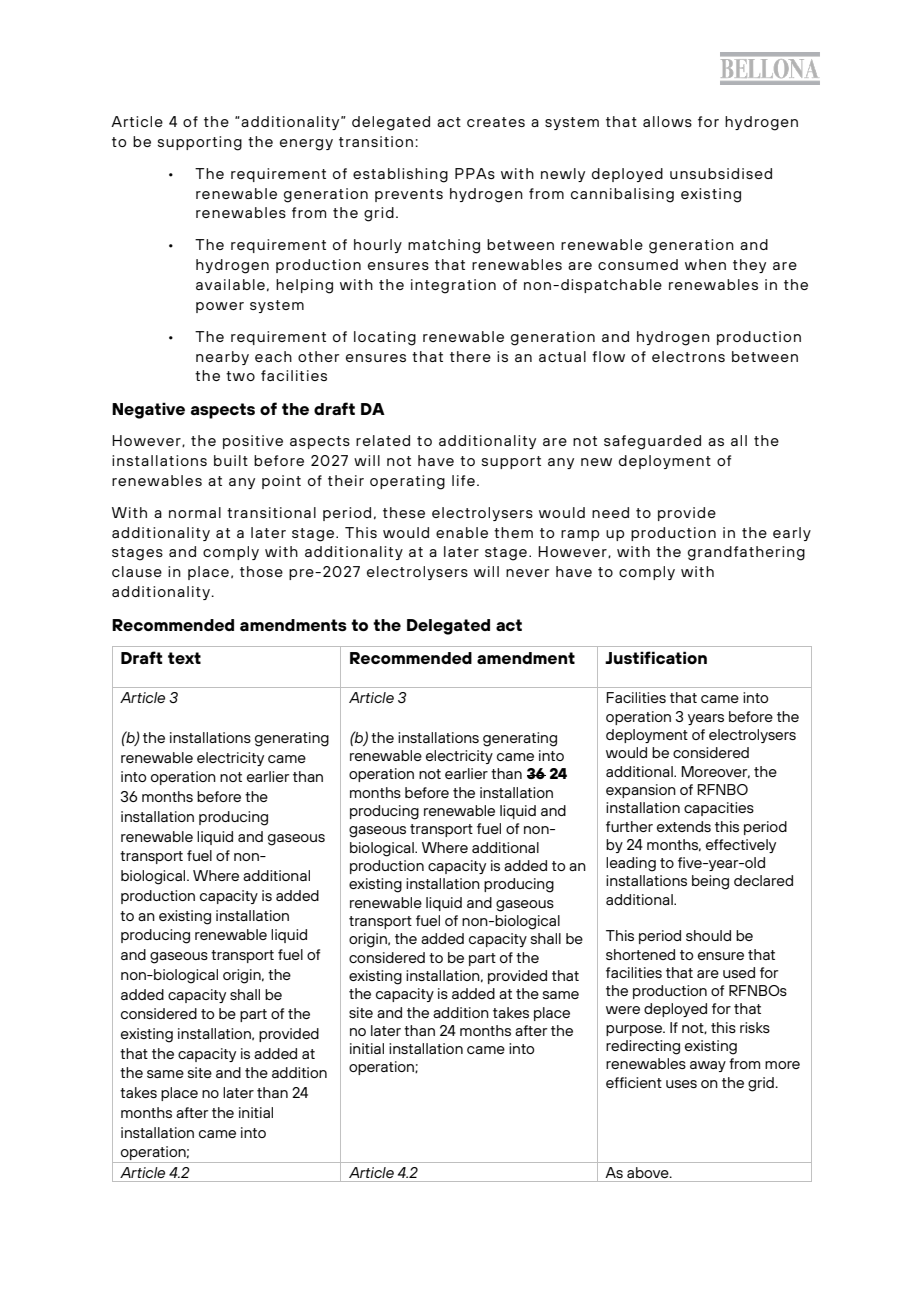 The image size is (924, 1308). I want to click on energy, so click(306, 145).
